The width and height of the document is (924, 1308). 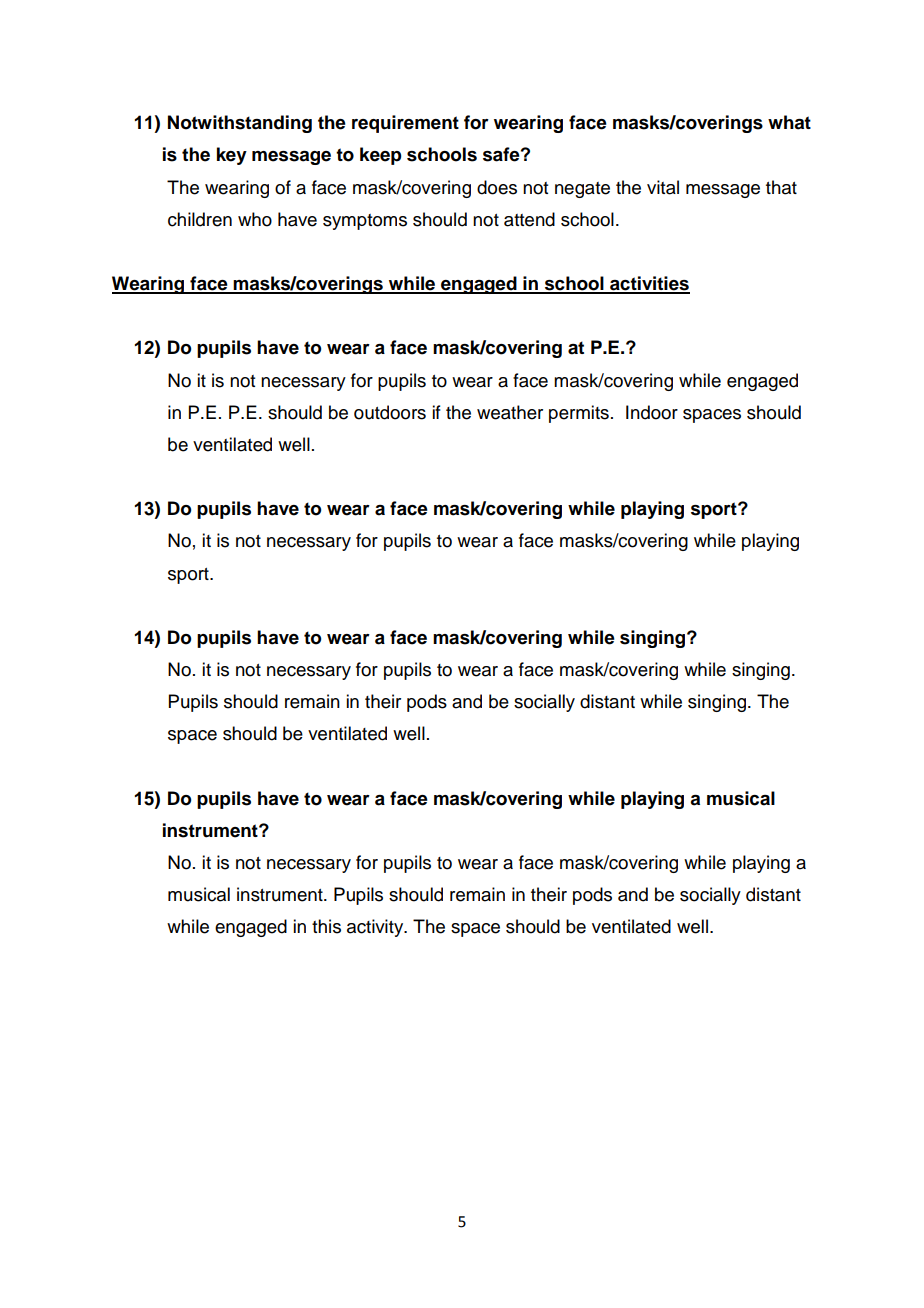 I want to click on outdoors, so click(x=390, y=412).
